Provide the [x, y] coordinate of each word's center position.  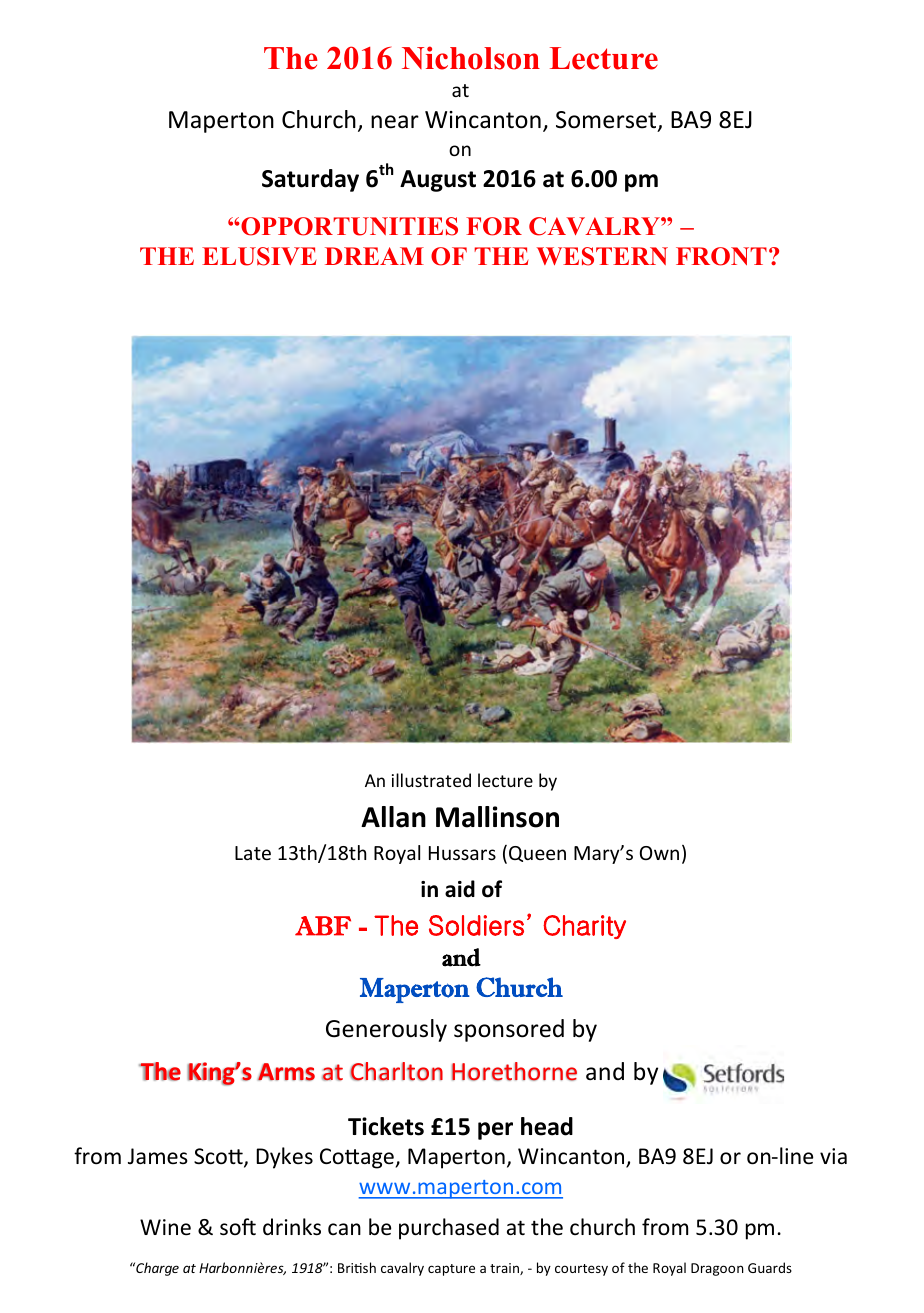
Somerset [607, 121]
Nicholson [471, 58]
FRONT [721, 256]
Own [659, 853]
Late [253, 853]
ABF [323, 926]
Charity [584, 927]
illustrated [431, 780]
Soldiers [476, 925]
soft [238, 1227]
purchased [449, 1229]
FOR [494, 226]
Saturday [310, 180]
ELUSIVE [259, 256]
